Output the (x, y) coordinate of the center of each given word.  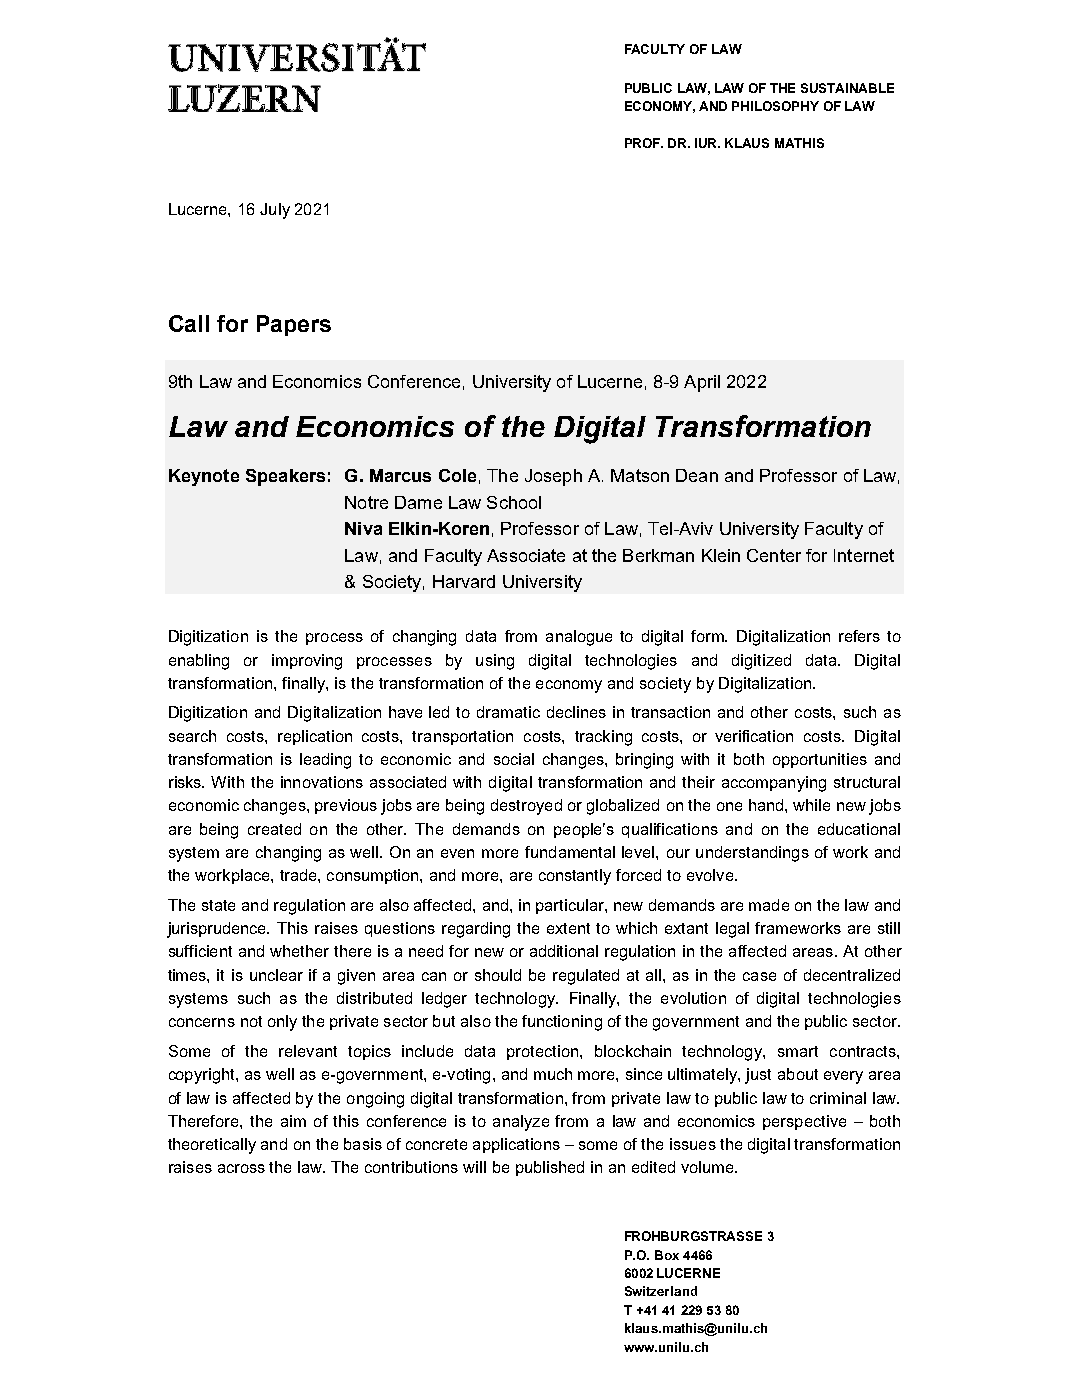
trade (299, 875)
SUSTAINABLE (847, 88)
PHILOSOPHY (775, 106)
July (275, 211)
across (241, 1168)
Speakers (285, 477)
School (514, 502)
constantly (575, 877)
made (769, 905)
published (550, 1168)
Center (774, 555)
